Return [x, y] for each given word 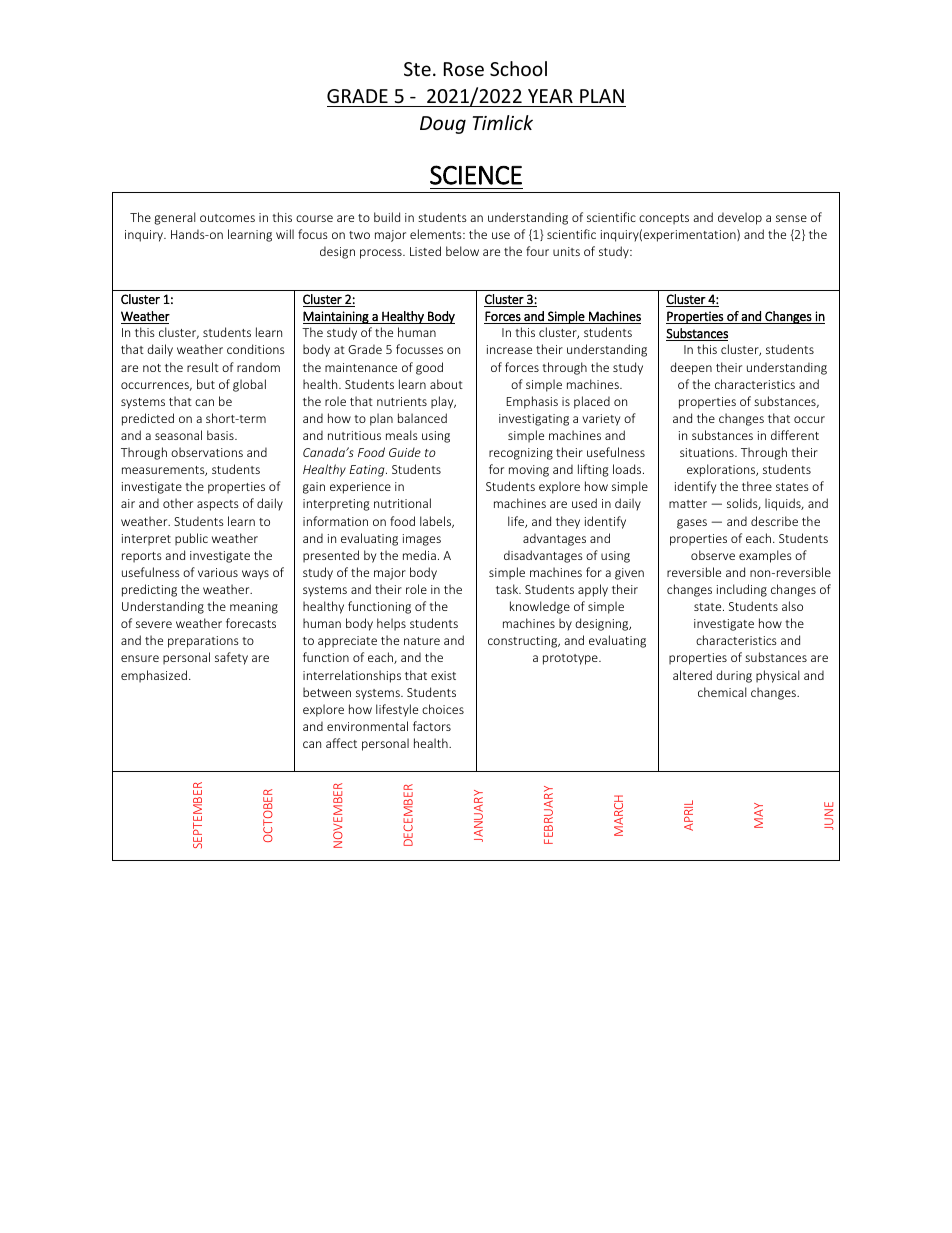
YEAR [550, 96]
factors [432, 726]
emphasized [154, 676]
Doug [443, 125]
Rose [464, 69]
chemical [722, 692]
